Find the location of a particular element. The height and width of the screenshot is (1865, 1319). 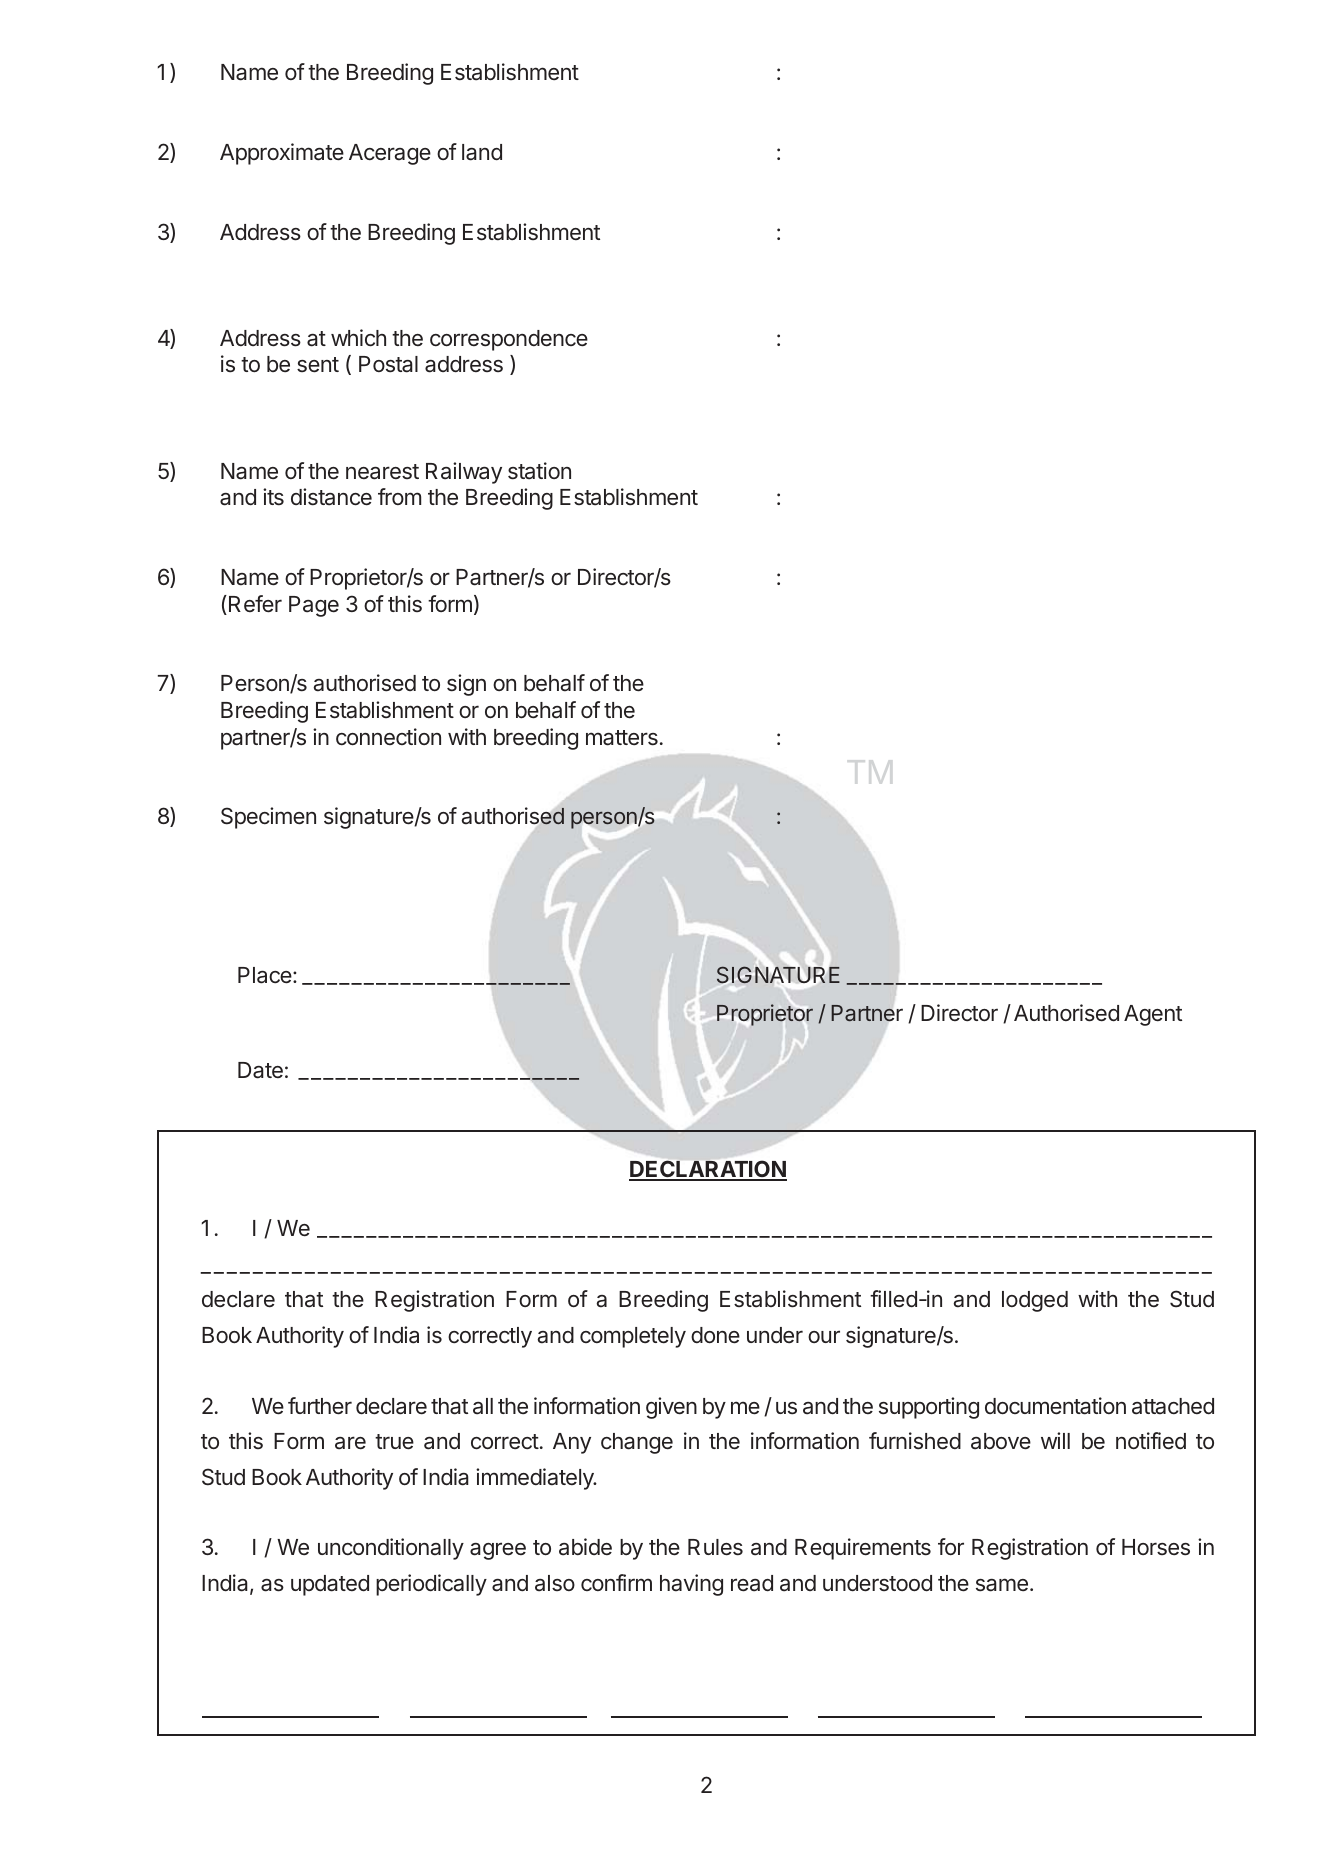

lodged is located at coordinates (1035, 1301).
